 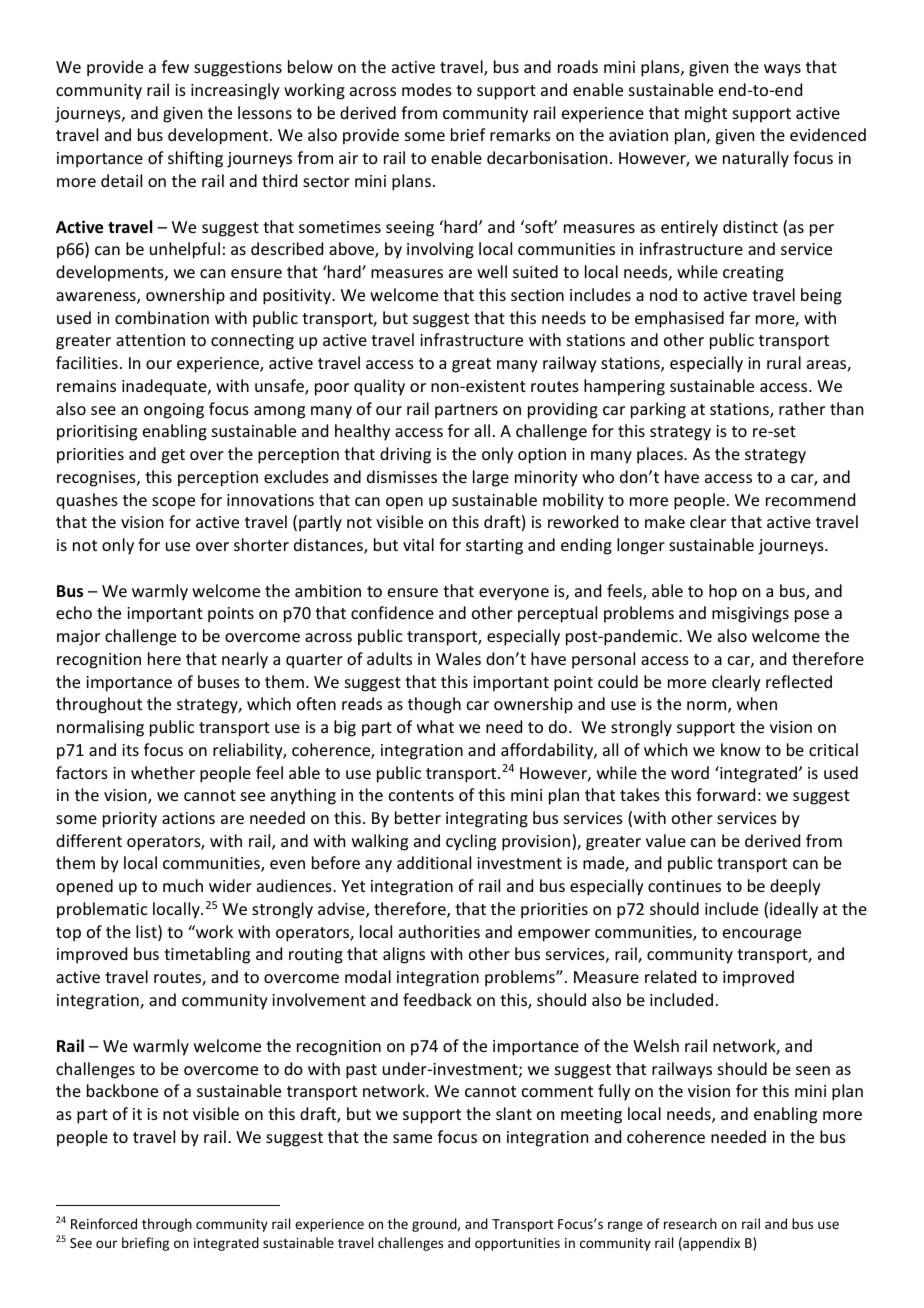 What do you see at coordinates (690, 1223) in the document?
I see `research` at bounding box center [690, 1223].
